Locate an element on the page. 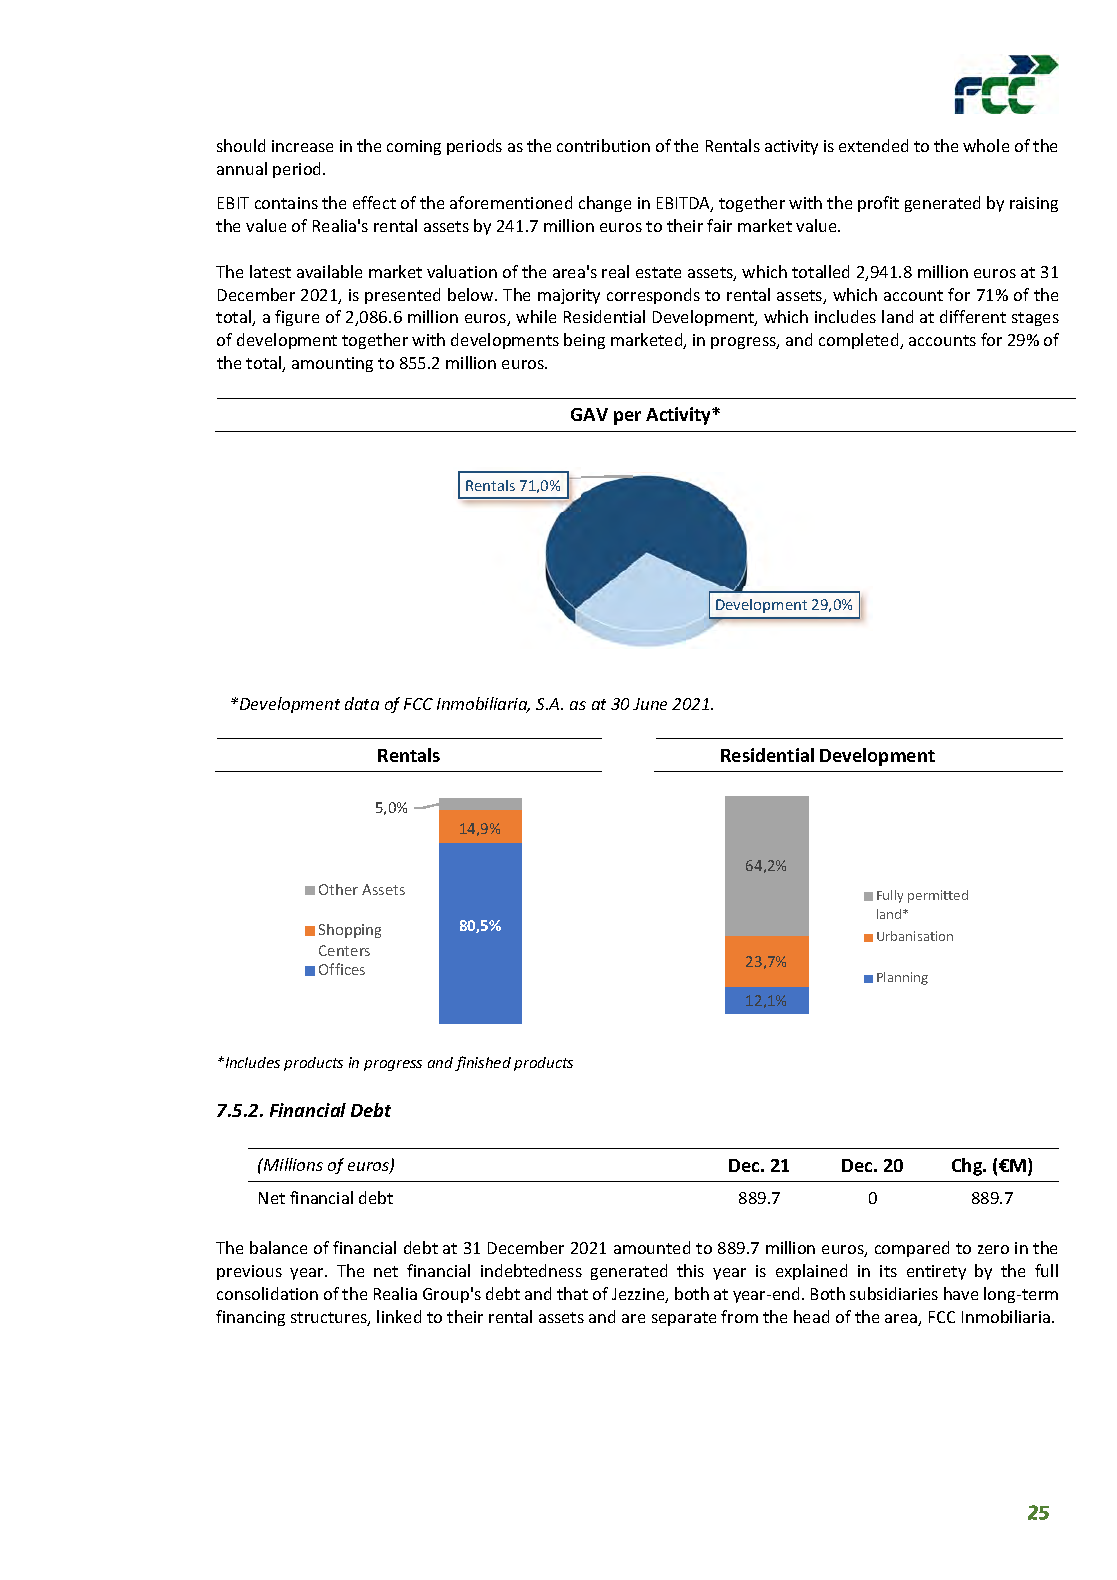 This page has width=1117, height=1580. finished is located at coordinates (483, 1063).
